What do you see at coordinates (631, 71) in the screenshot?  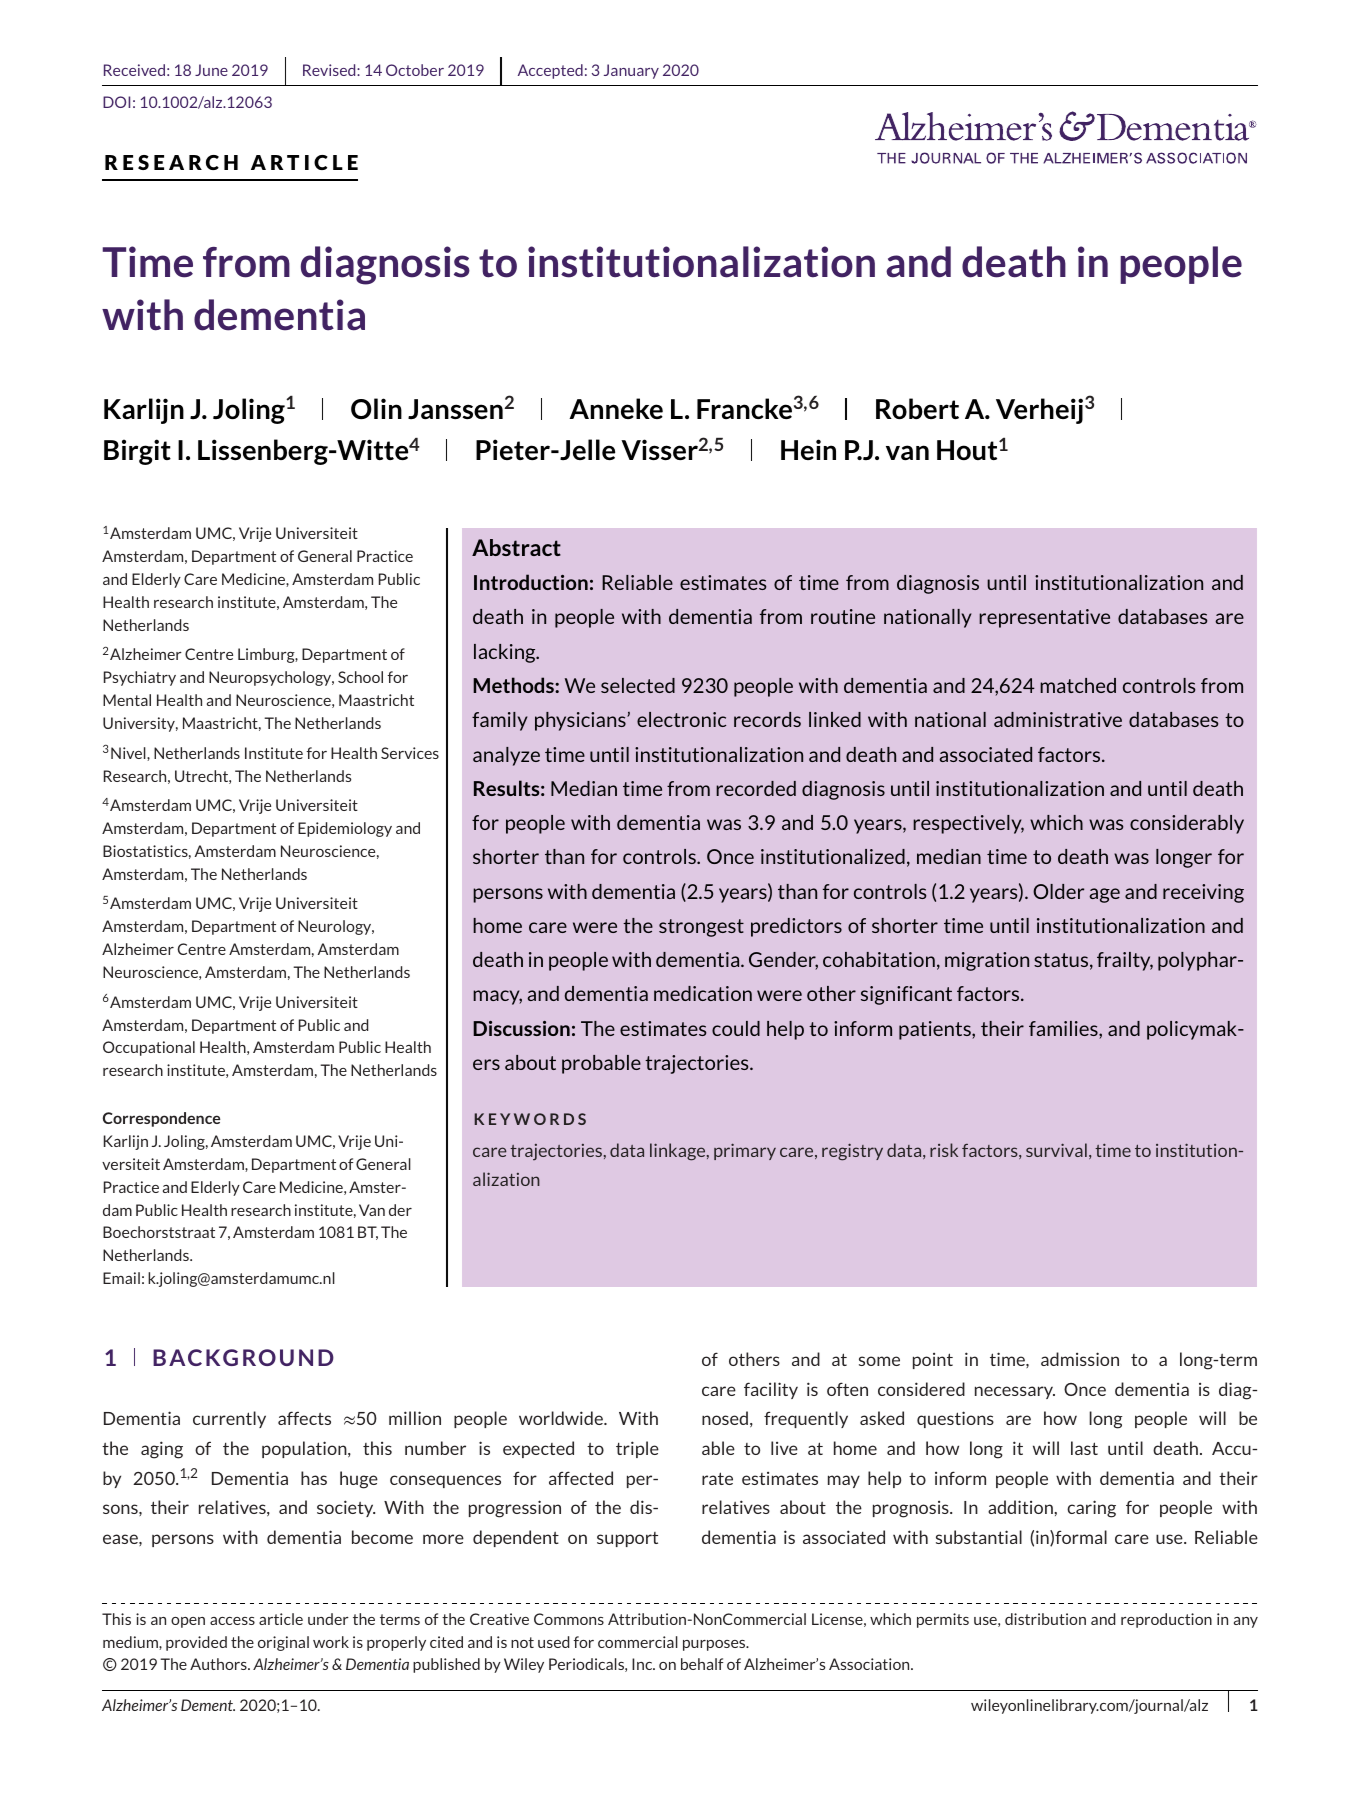 I see `January` at bounding box center [631, 71].
